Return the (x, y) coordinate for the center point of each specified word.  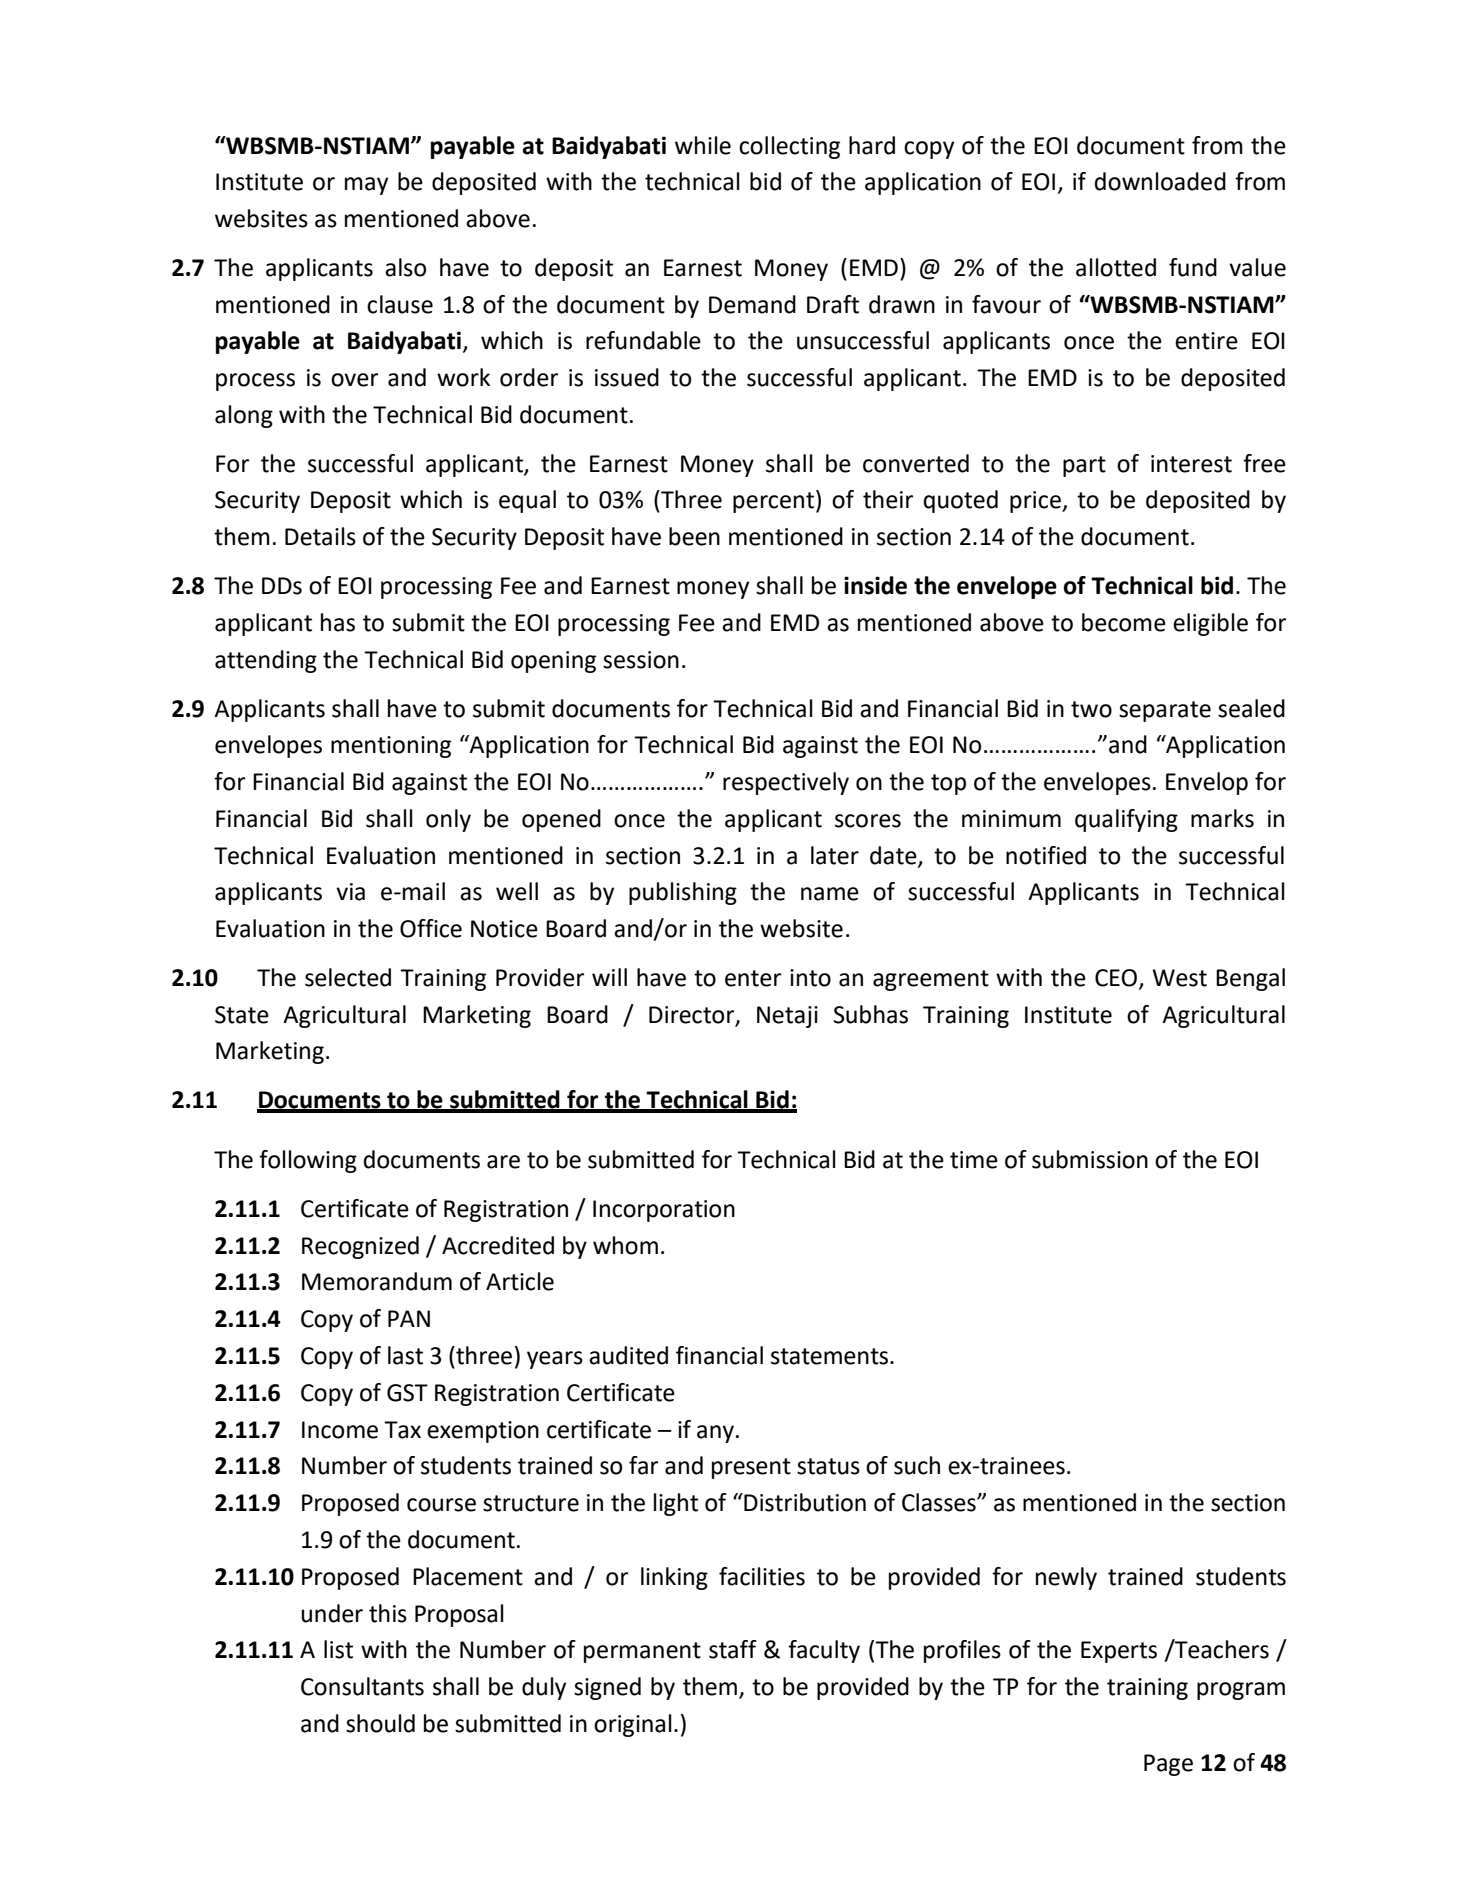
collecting (789, 147)
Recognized (360, 1247)
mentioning (391, 747)
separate (1165, 711)
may (366, 186)
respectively (786, 783)
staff (733, 1649)
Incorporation (664, 1211)
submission (1090, 1159)
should (380, 1723)
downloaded (1160, 181)
